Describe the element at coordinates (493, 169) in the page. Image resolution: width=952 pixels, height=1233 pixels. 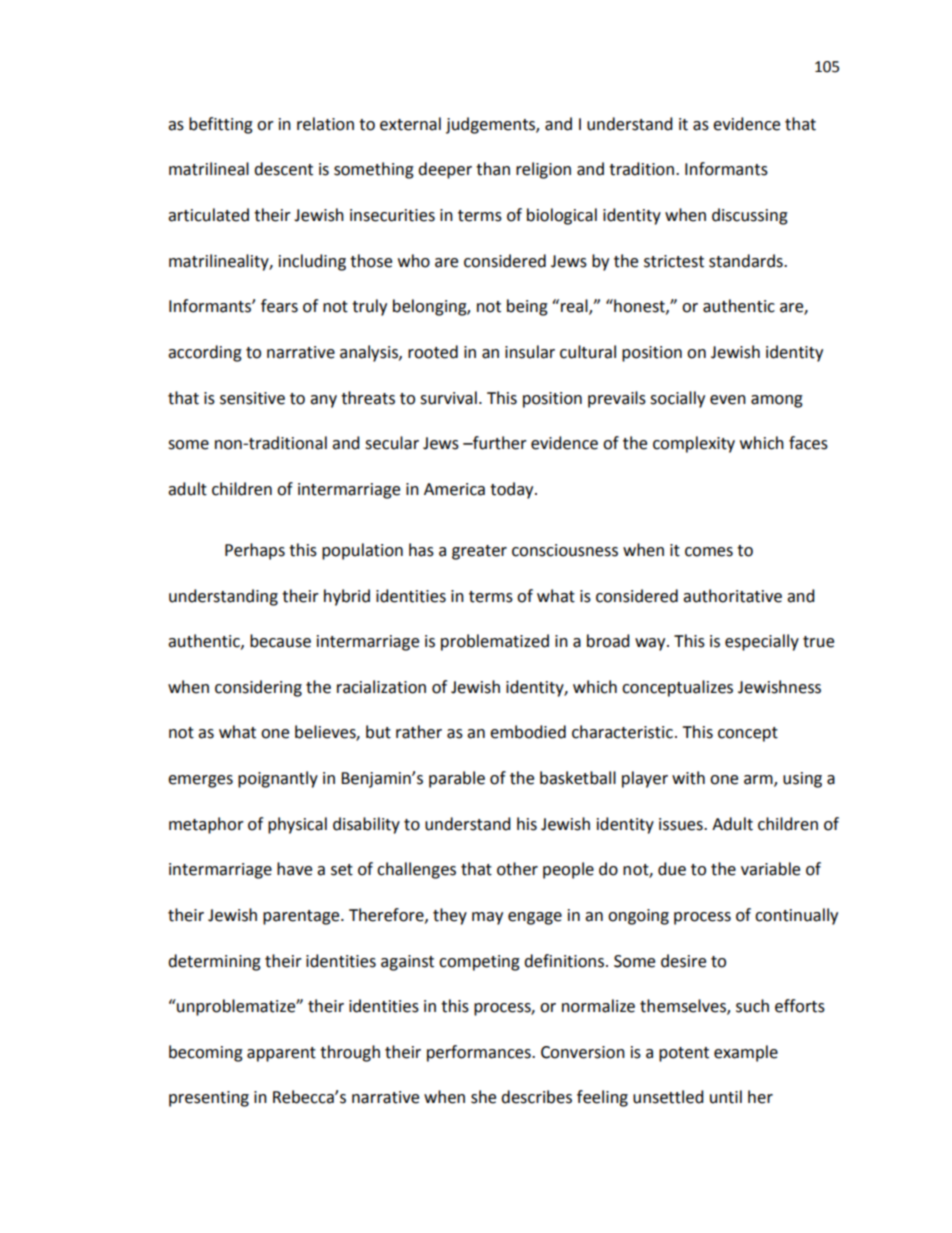
I see `than` at that location.
